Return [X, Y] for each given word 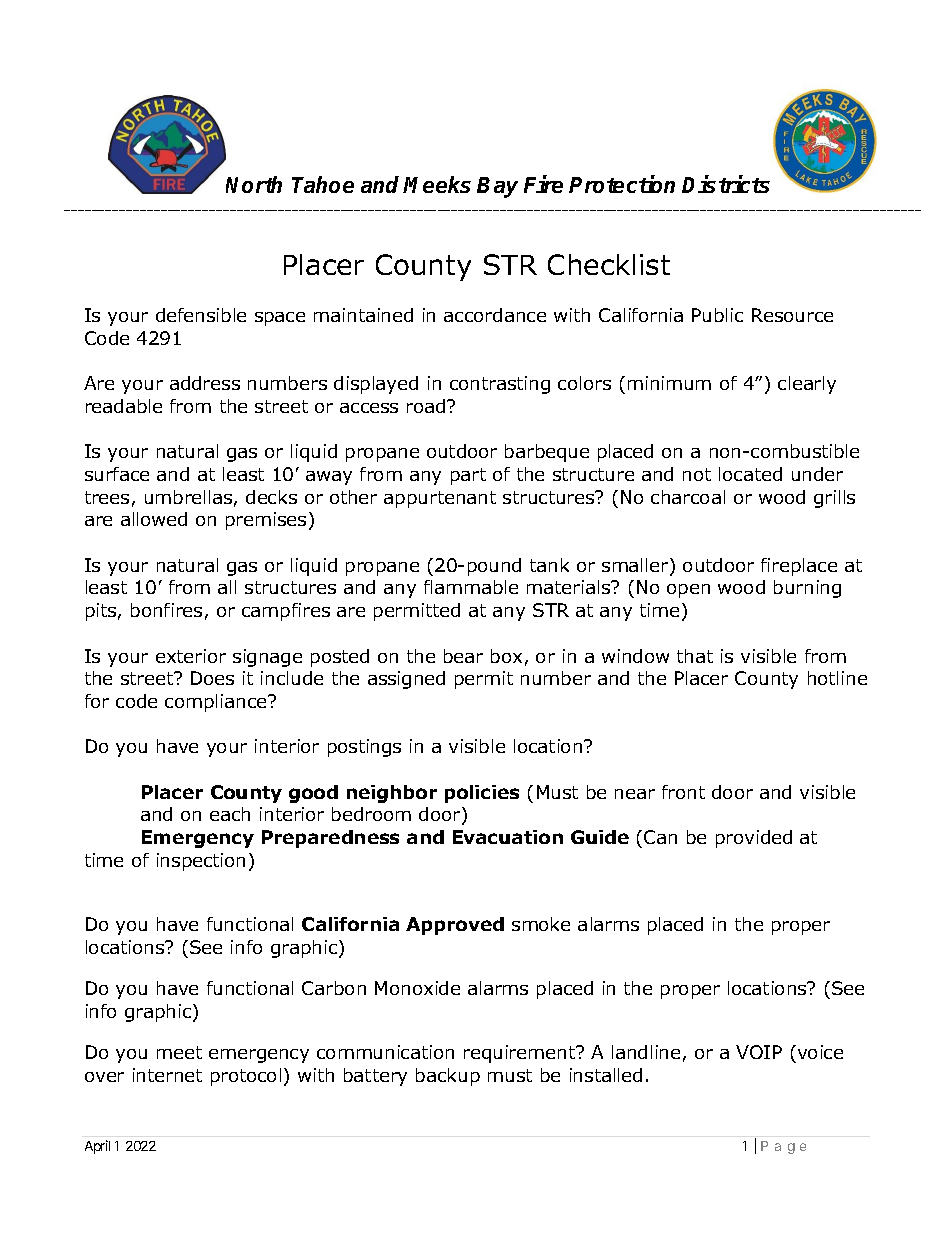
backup [448, 1077]
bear [463, 656]
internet [167, 1075]
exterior [191, 656]
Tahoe [323, 184]
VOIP [759, 1052]
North [254, 184]
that [695, 656]
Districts [726, 184]
